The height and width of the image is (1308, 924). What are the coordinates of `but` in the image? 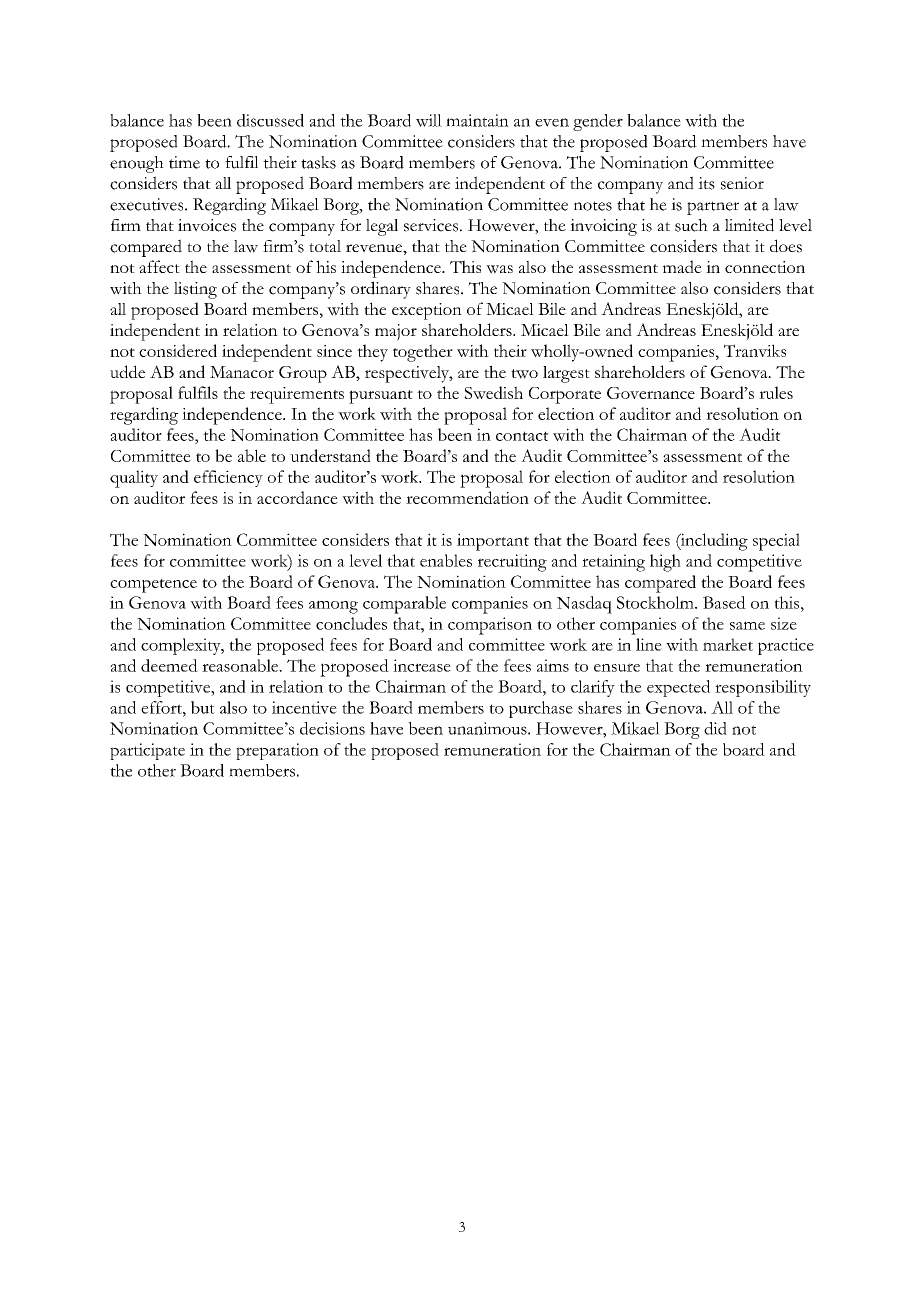 It's located at (203, 707).
